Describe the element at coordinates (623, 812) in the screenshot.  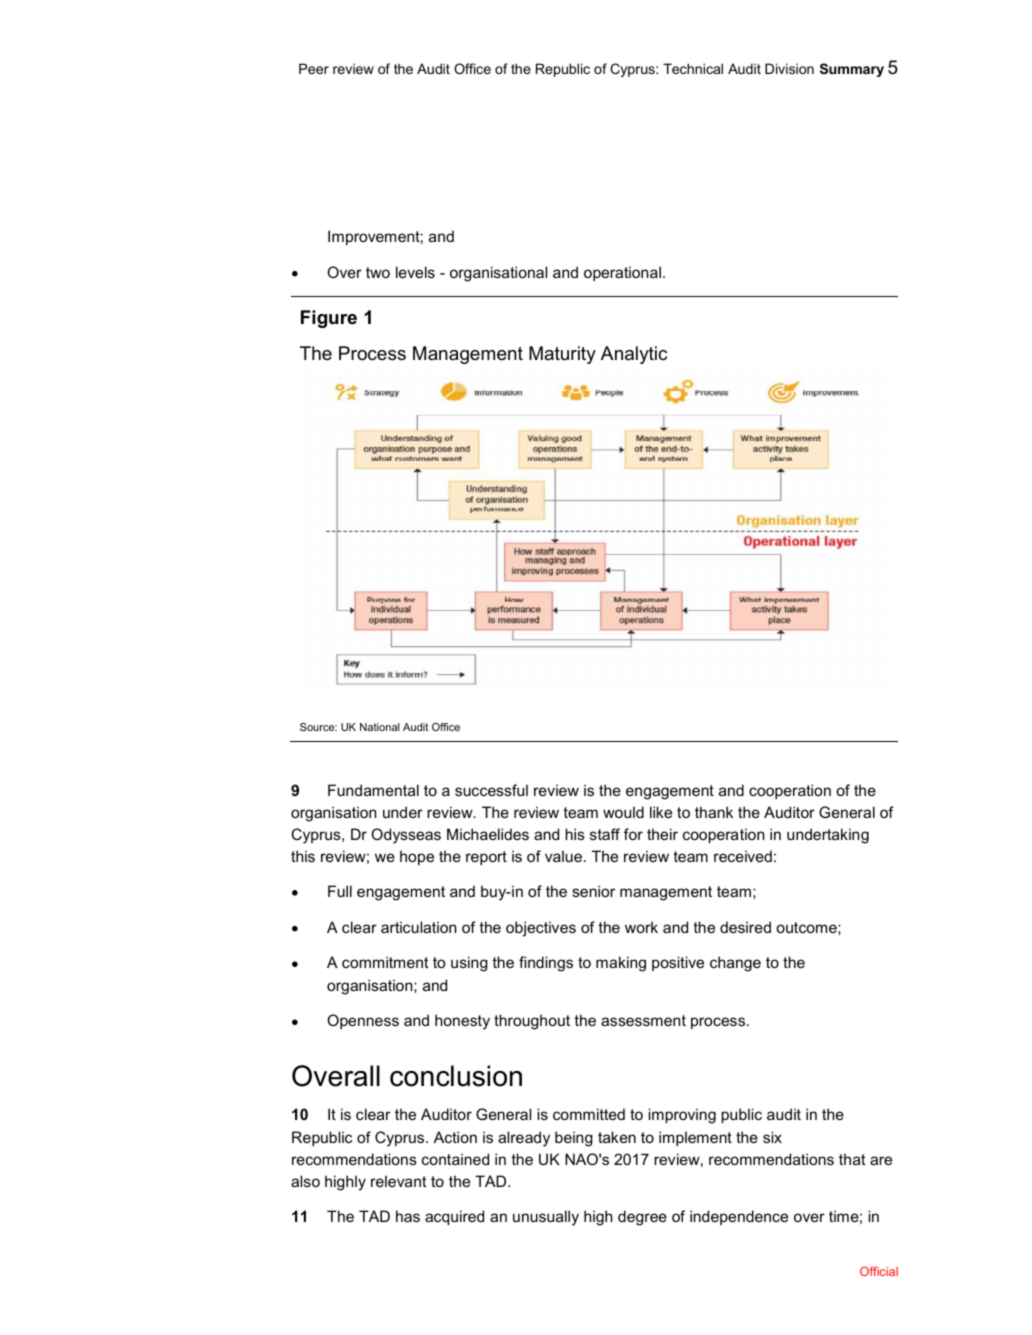
I see `would` at that location.
